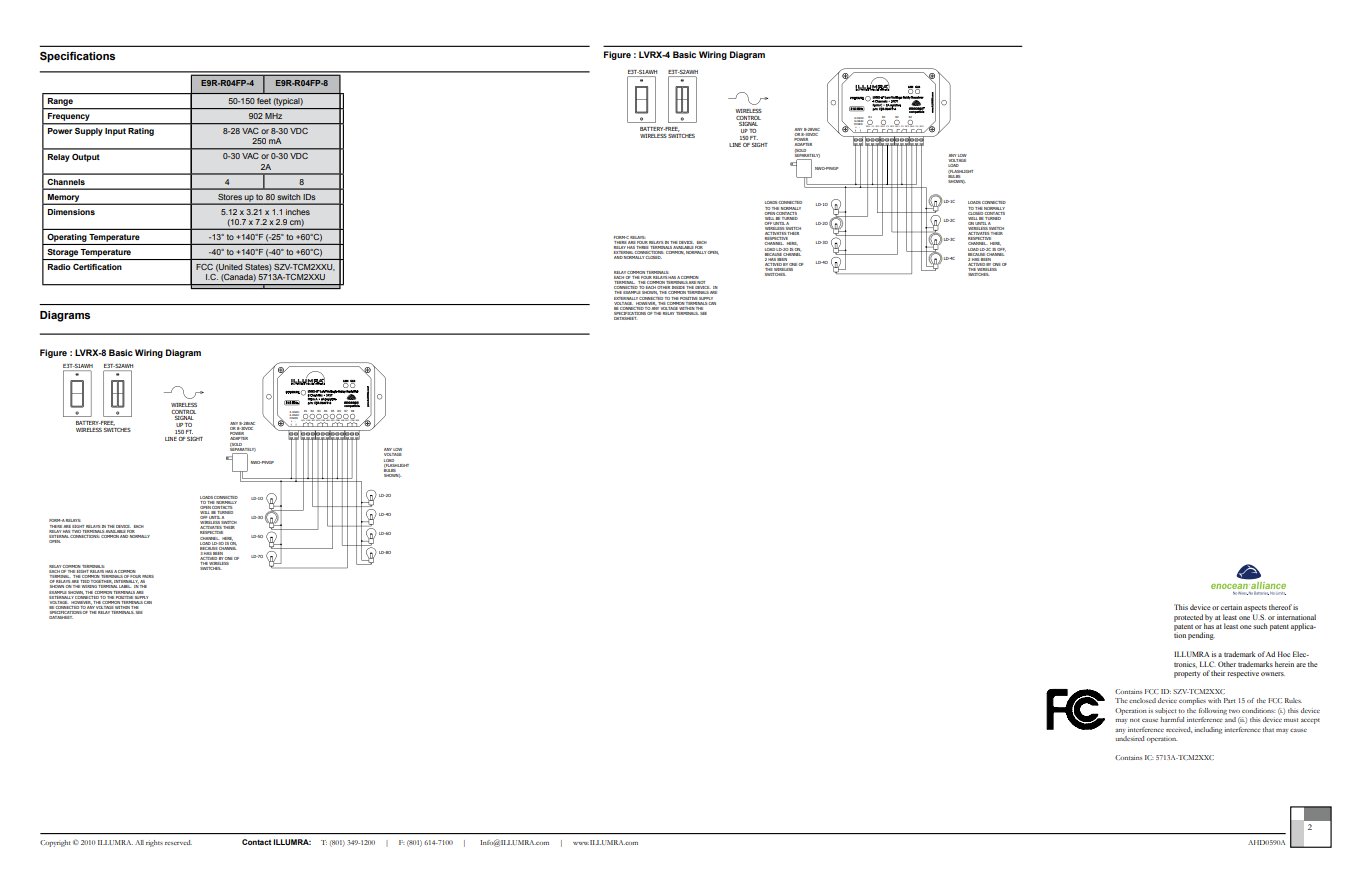 Image resolution: width=1372 pixels, height=887 pixels. What do you see at coordinates (1189, 619) in the page?
I see `protected` at bounding box center [1189, 619].
